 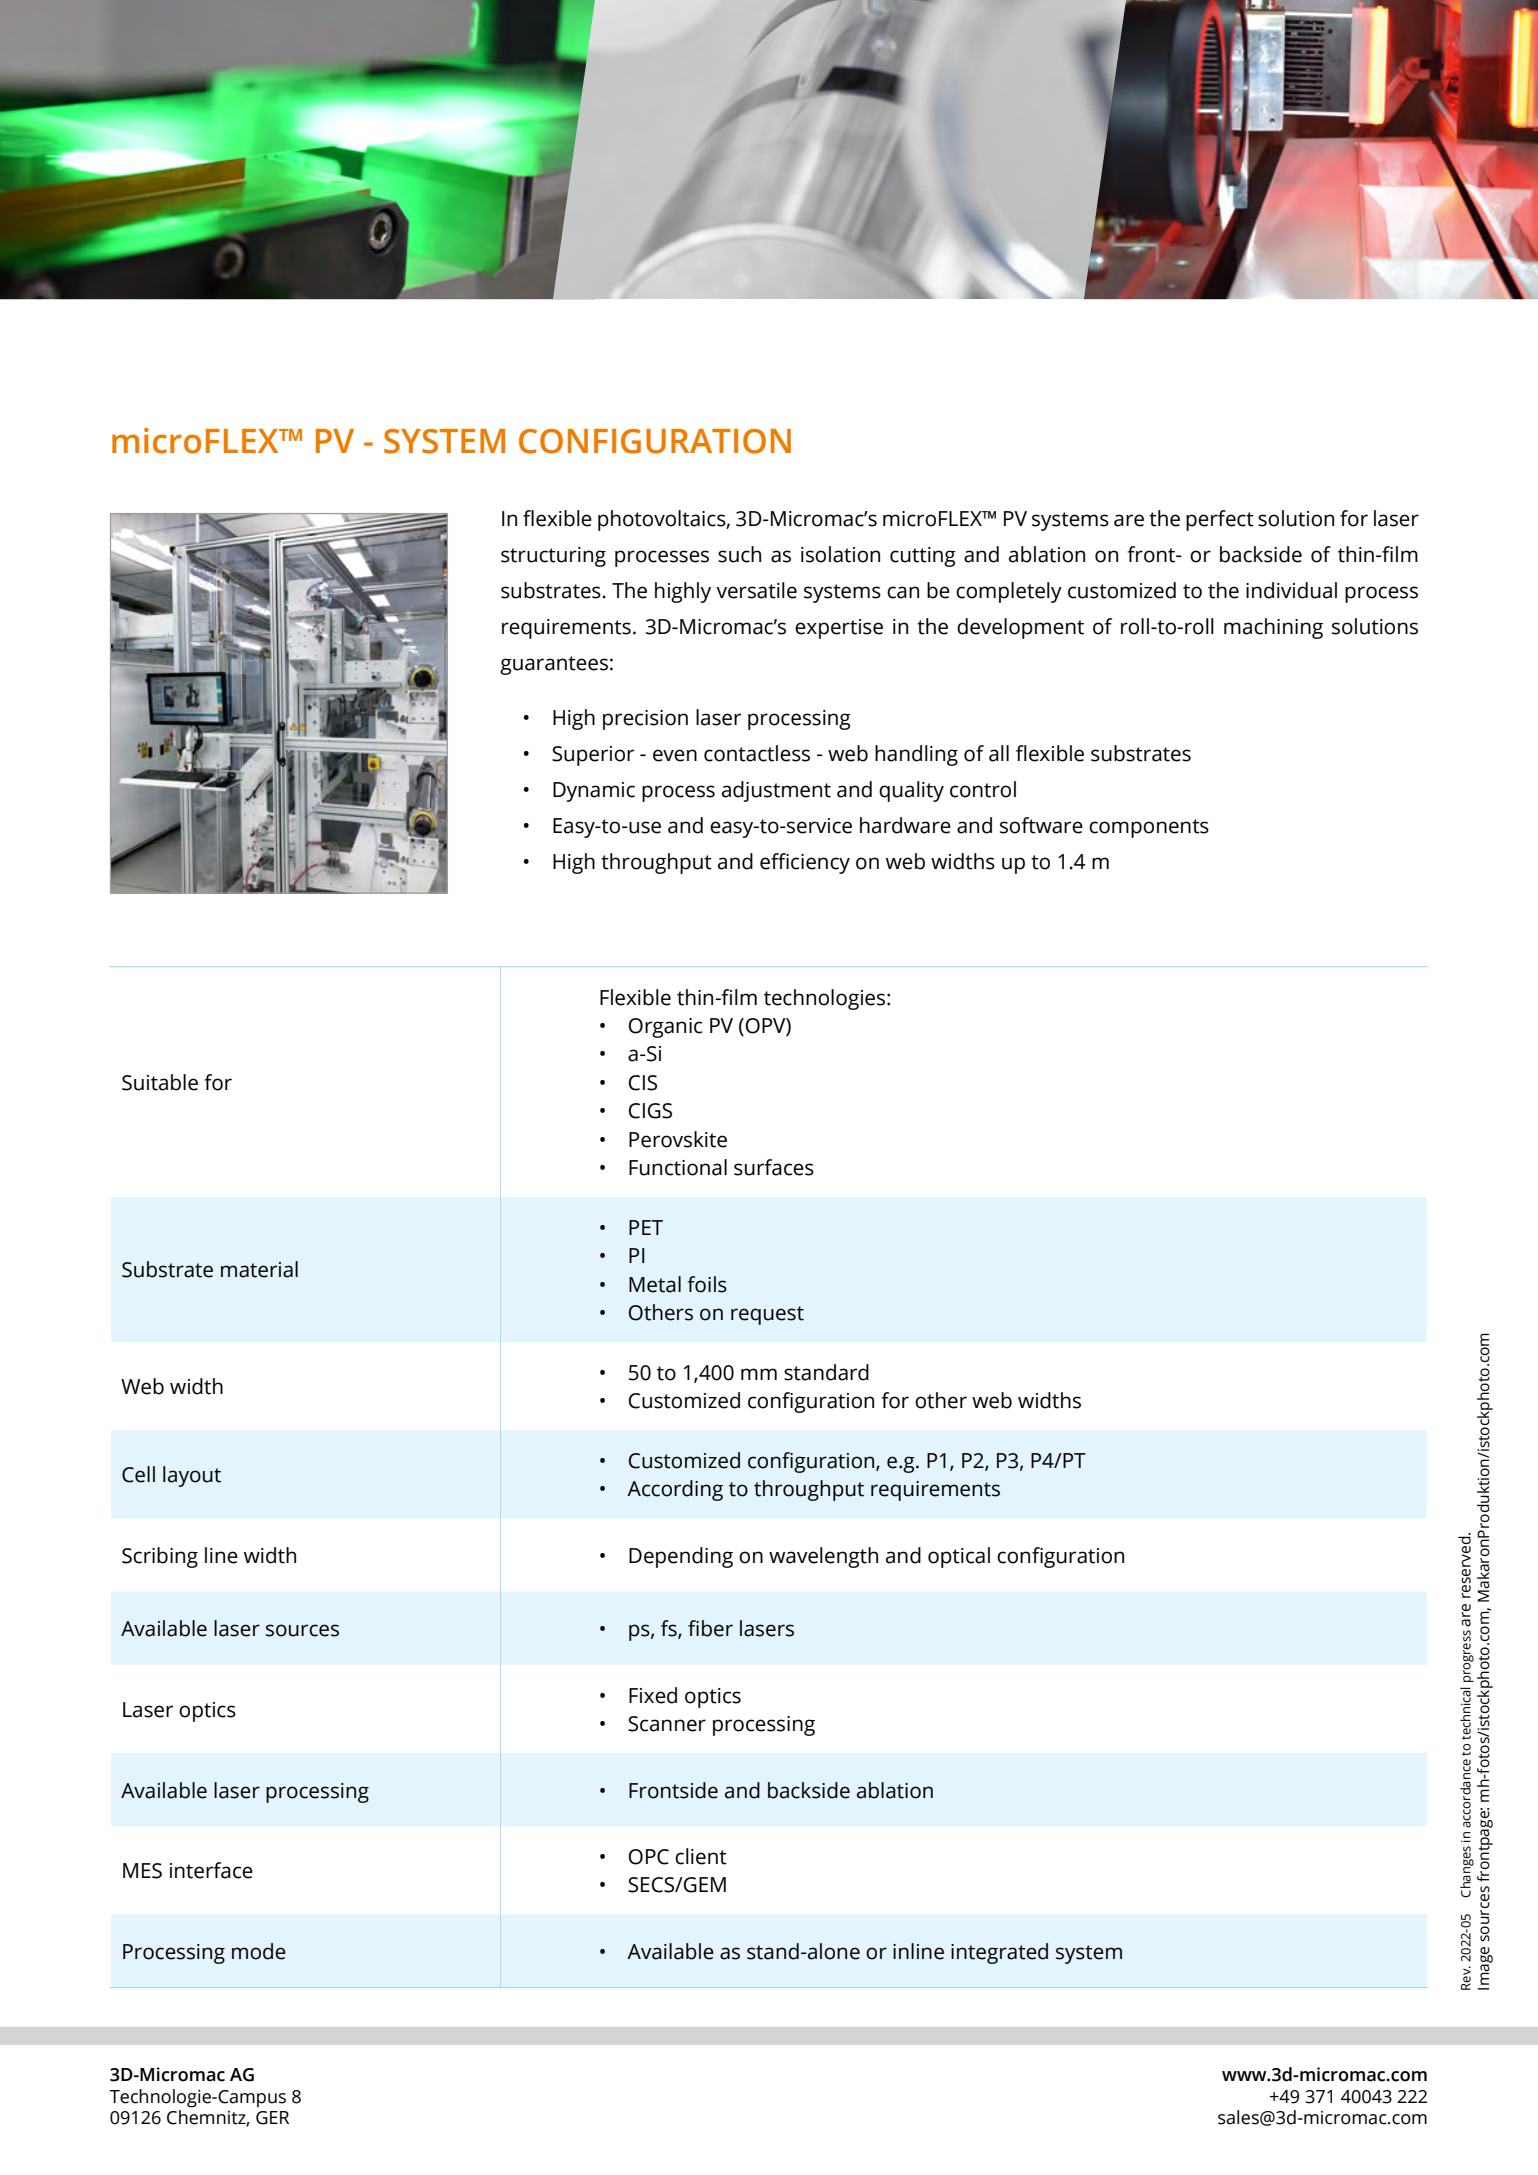 What do you see at coordinates (272, 2118) in the page?
I see `GER` at bounding box center [272, 2118].
